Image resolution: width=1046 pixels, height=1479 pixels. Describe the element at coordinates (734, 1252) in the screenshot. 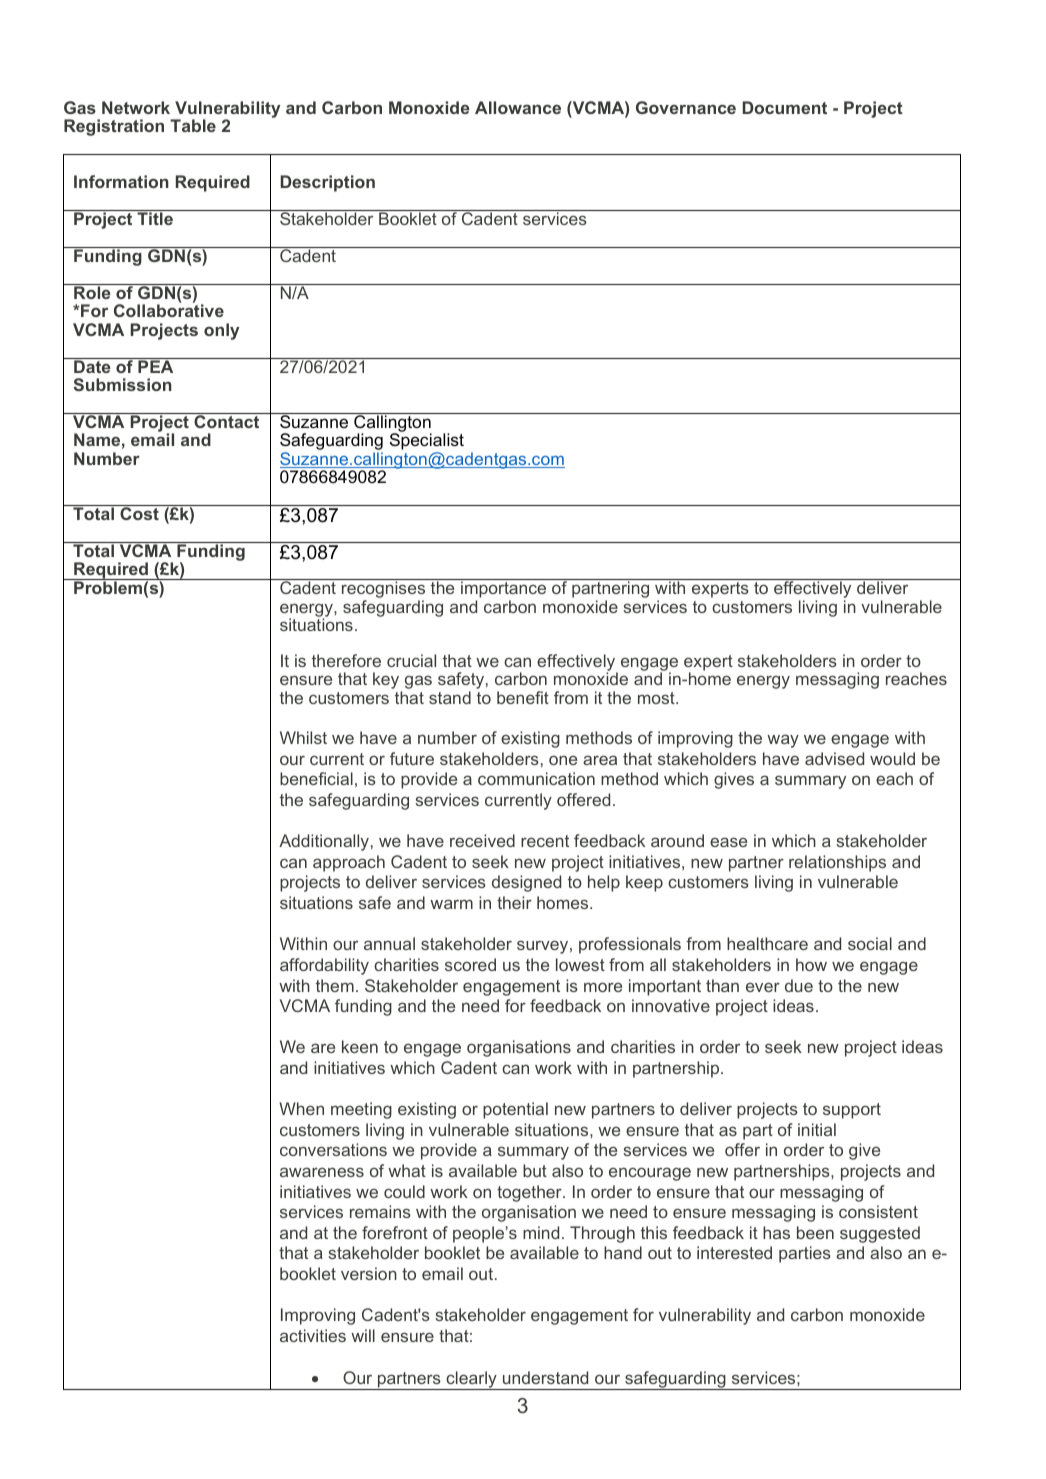

I see `interested` at that location.
